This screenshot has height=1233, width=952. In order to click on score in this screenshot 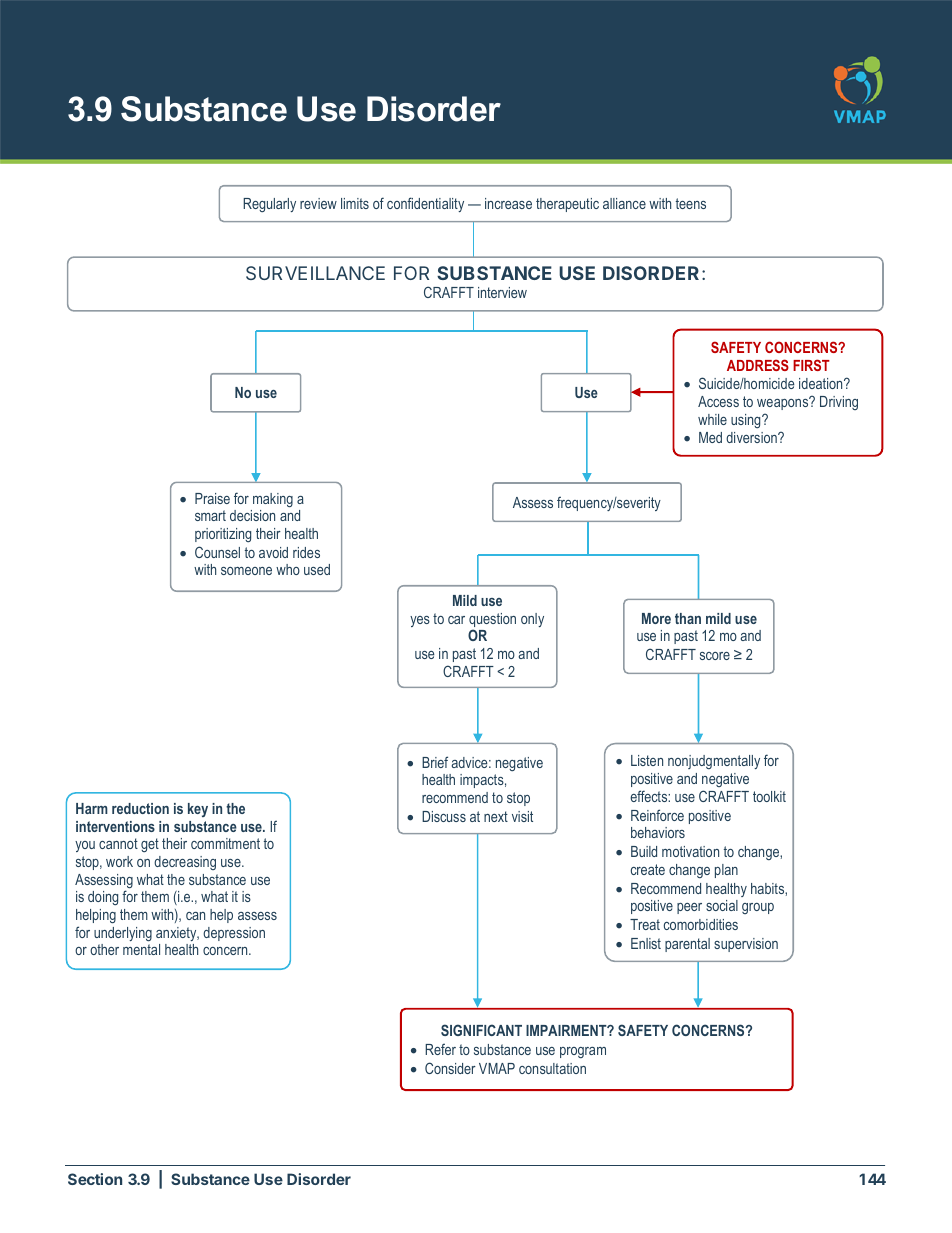, I will do `click(715, 656)`.
